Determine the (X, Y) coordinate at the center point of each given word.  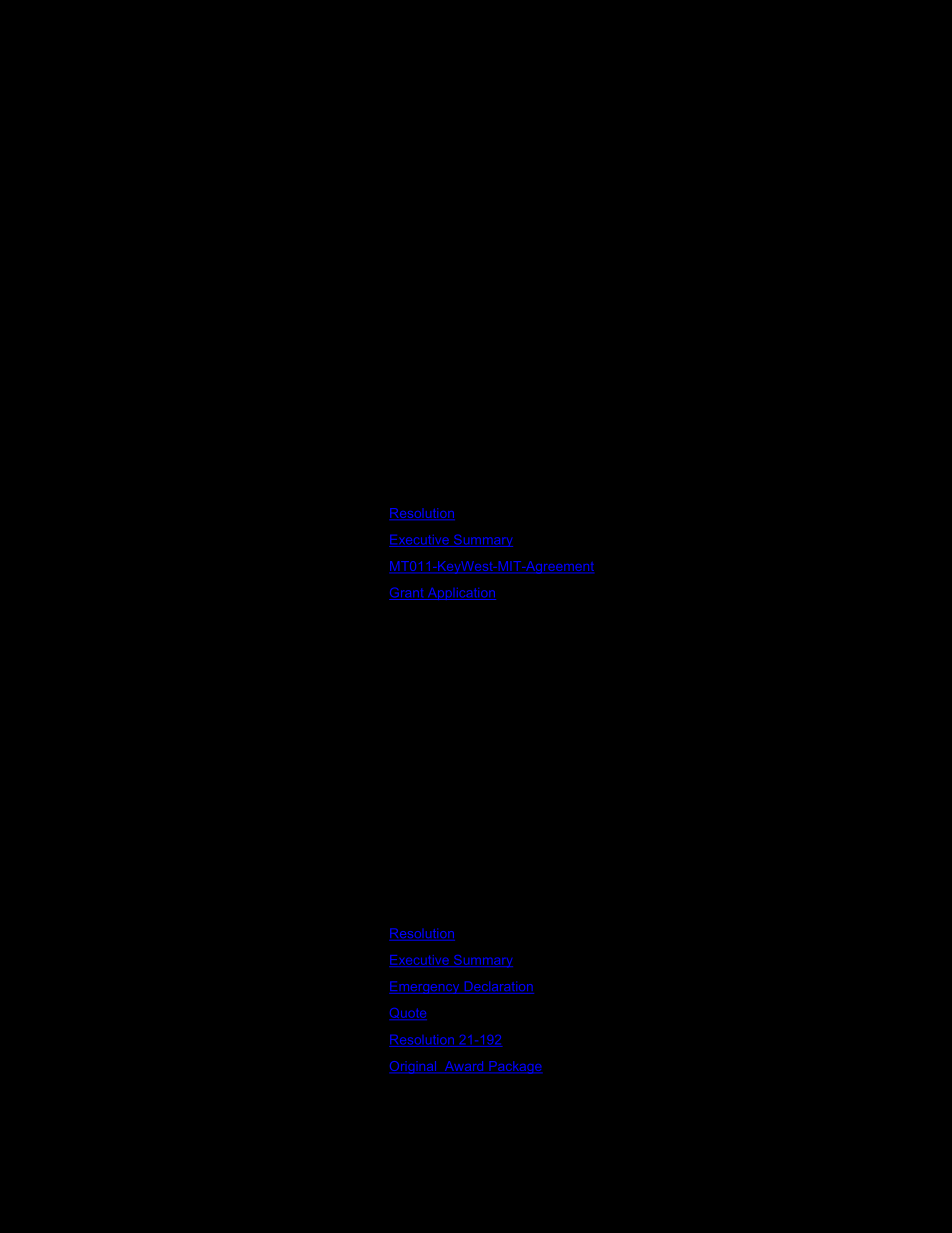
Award (464, 1067)
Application (460, 594)
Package (514, 1067)
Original (414, 1067)
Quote (408, 1014)
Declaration (498, 987)
